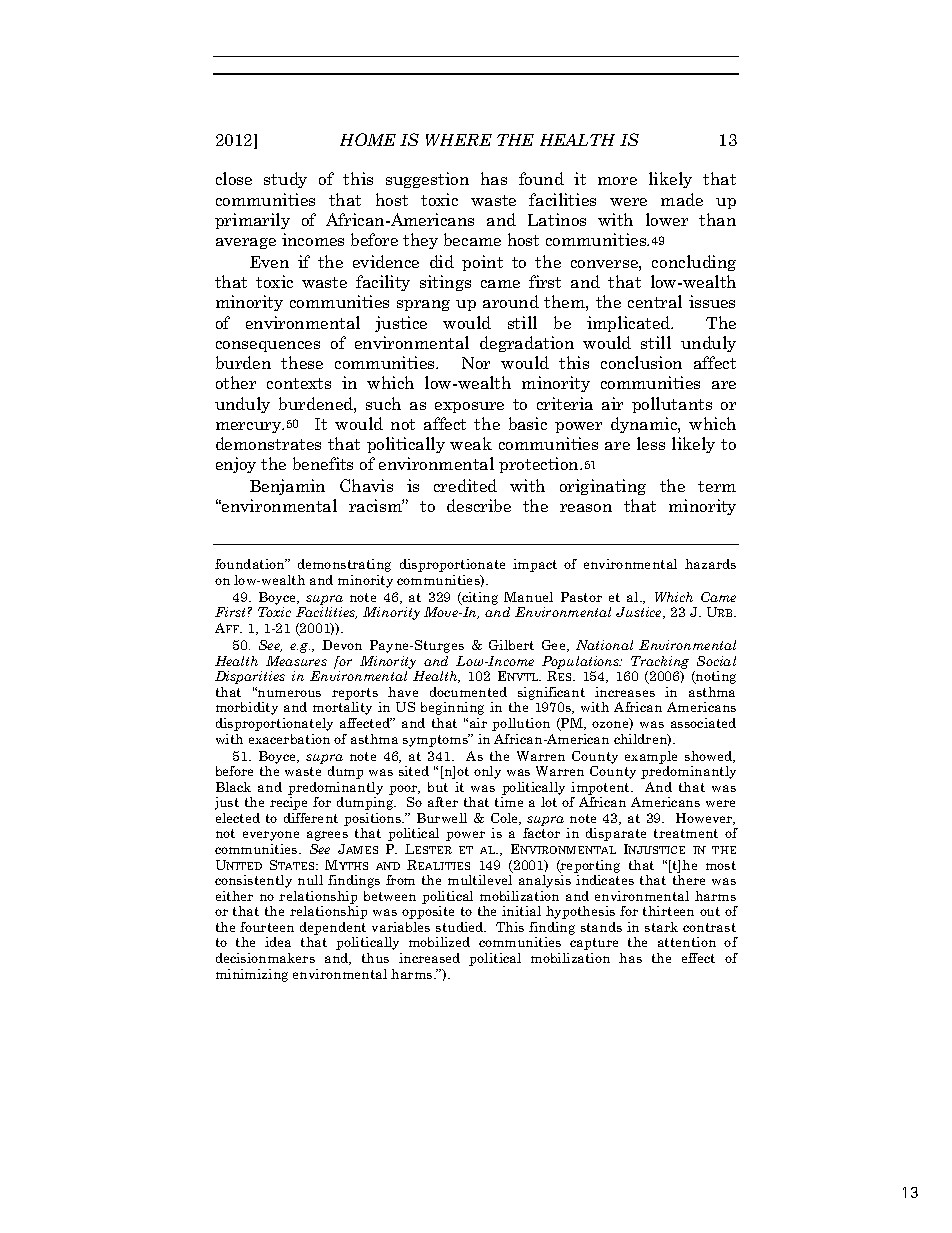  Describe the element at coordinates (682, 199) in the page. I see `made` at that location.
